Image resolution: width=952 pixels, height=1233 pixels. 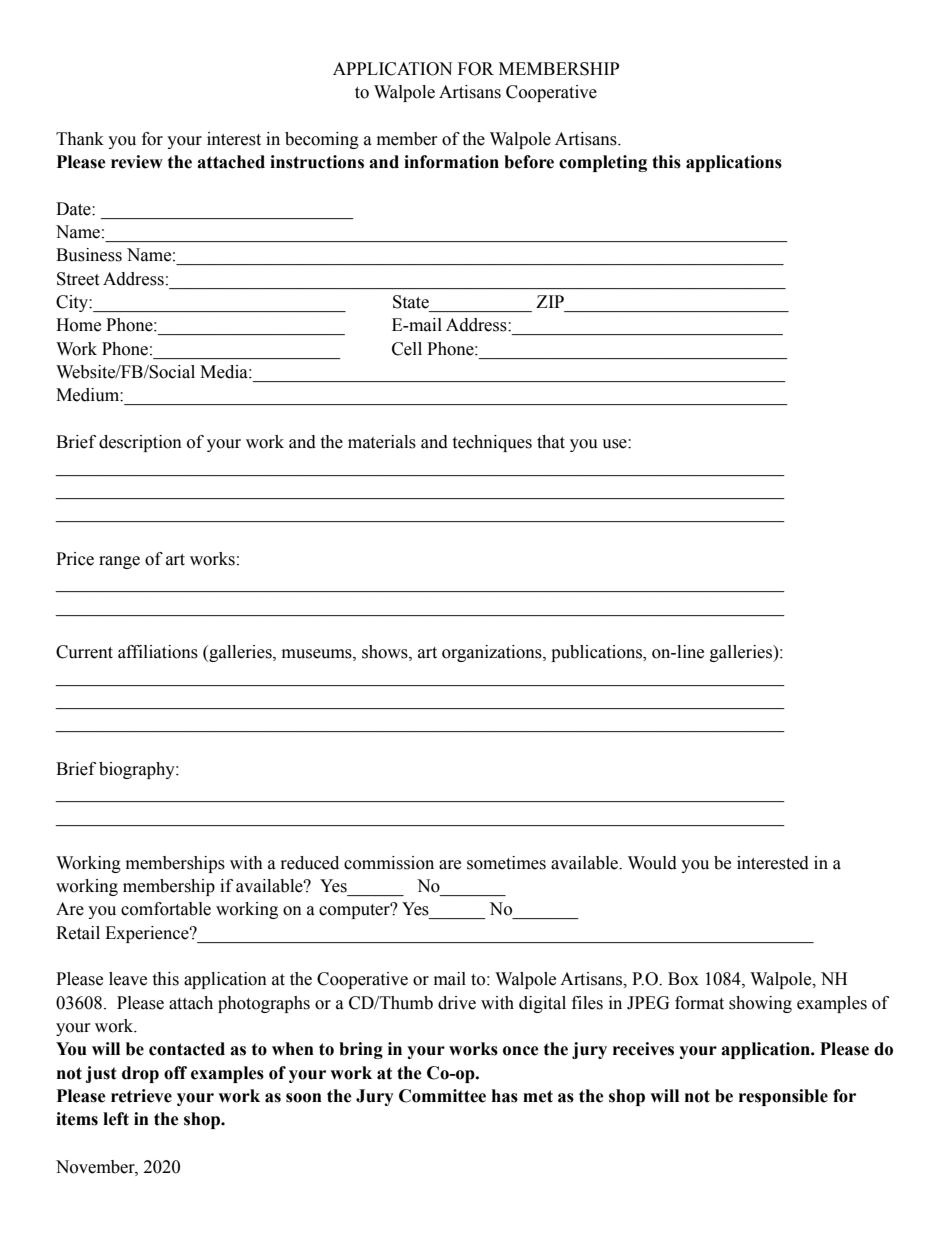 I want to click on publications, so click(x=597, y=653).
